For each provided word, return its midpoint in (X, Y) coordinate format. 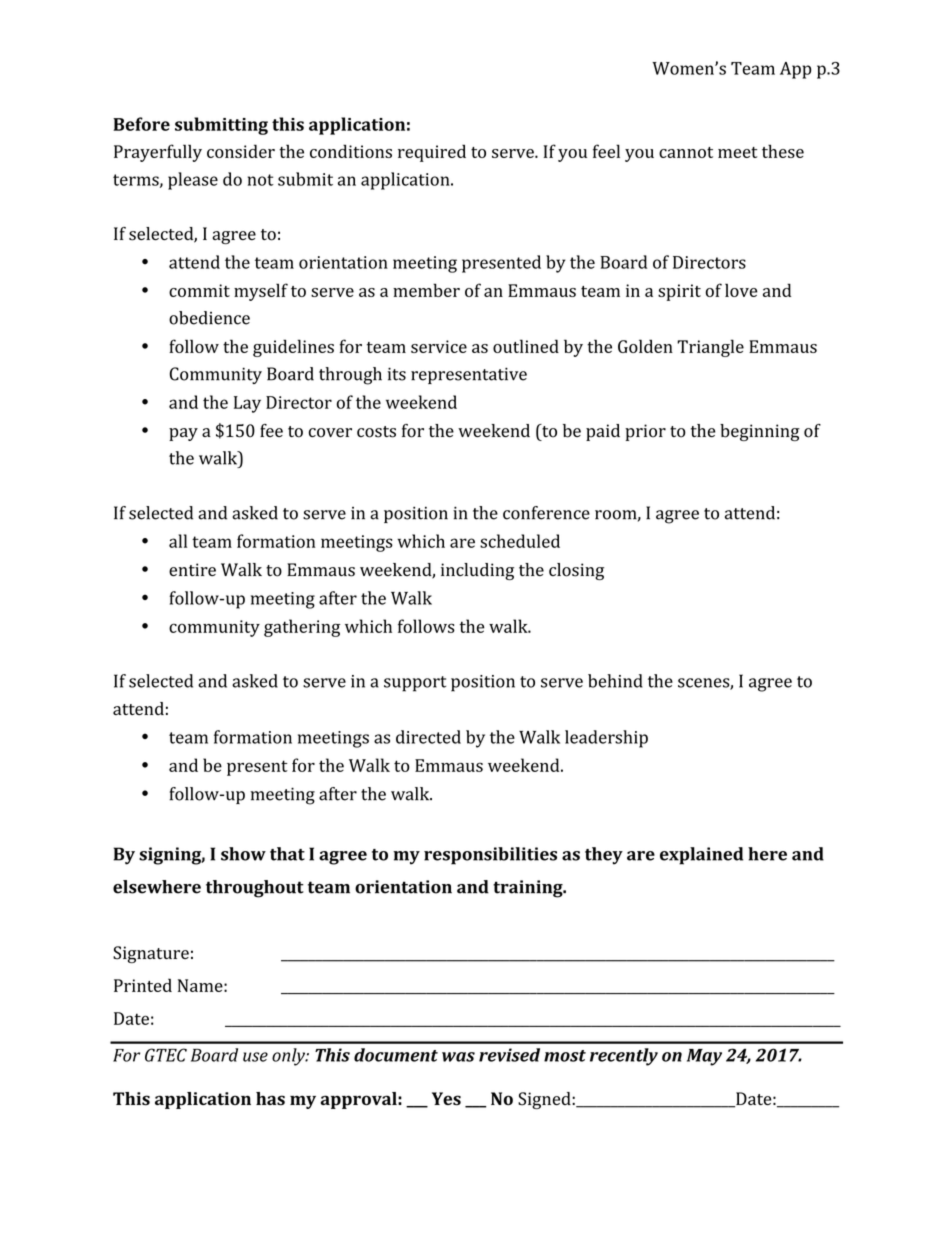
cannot (686, 152)
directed (428, 737)
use (255, 1057)
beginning (760, 432)
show (243, 854)
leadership (606, 739)
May (704, 1057)
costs (376, 432)
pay (183, 434)
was (458, 1057)
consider (241, 151)
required (432, 153)
